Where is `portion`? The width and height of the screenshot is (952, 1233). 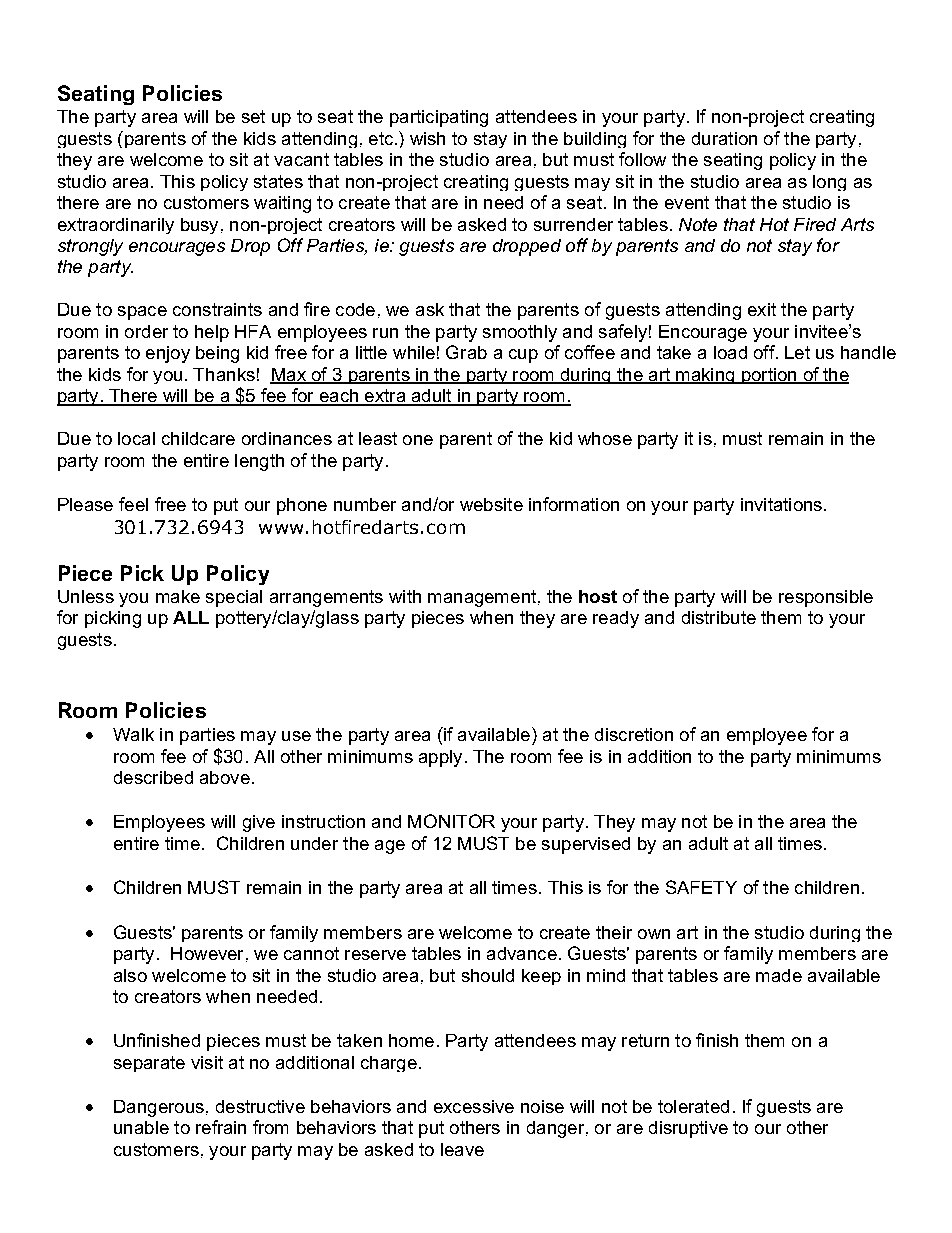 portion is located at coordinates (769, 376).
